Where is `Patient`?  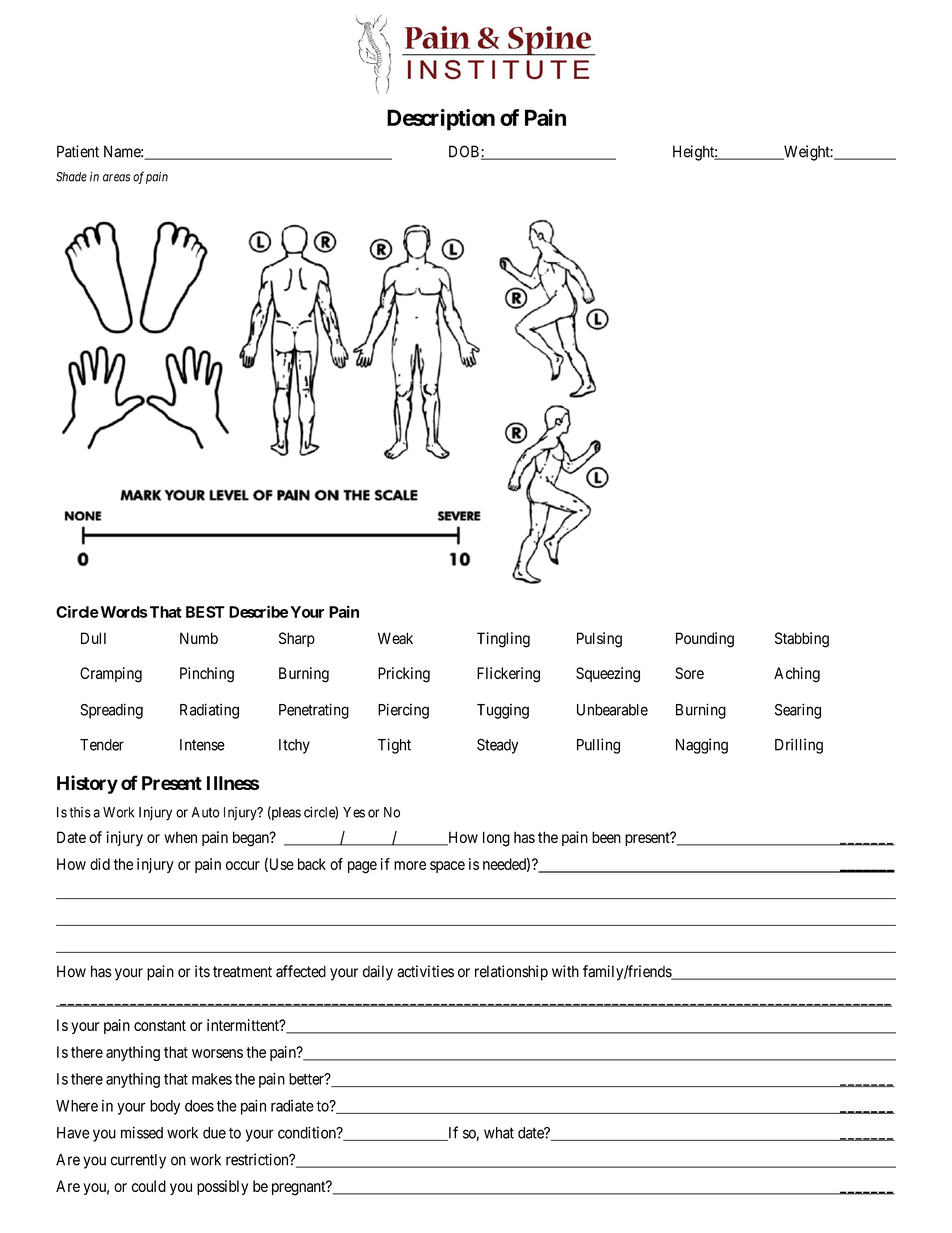 Patient is located at coordinates (78, 151).
